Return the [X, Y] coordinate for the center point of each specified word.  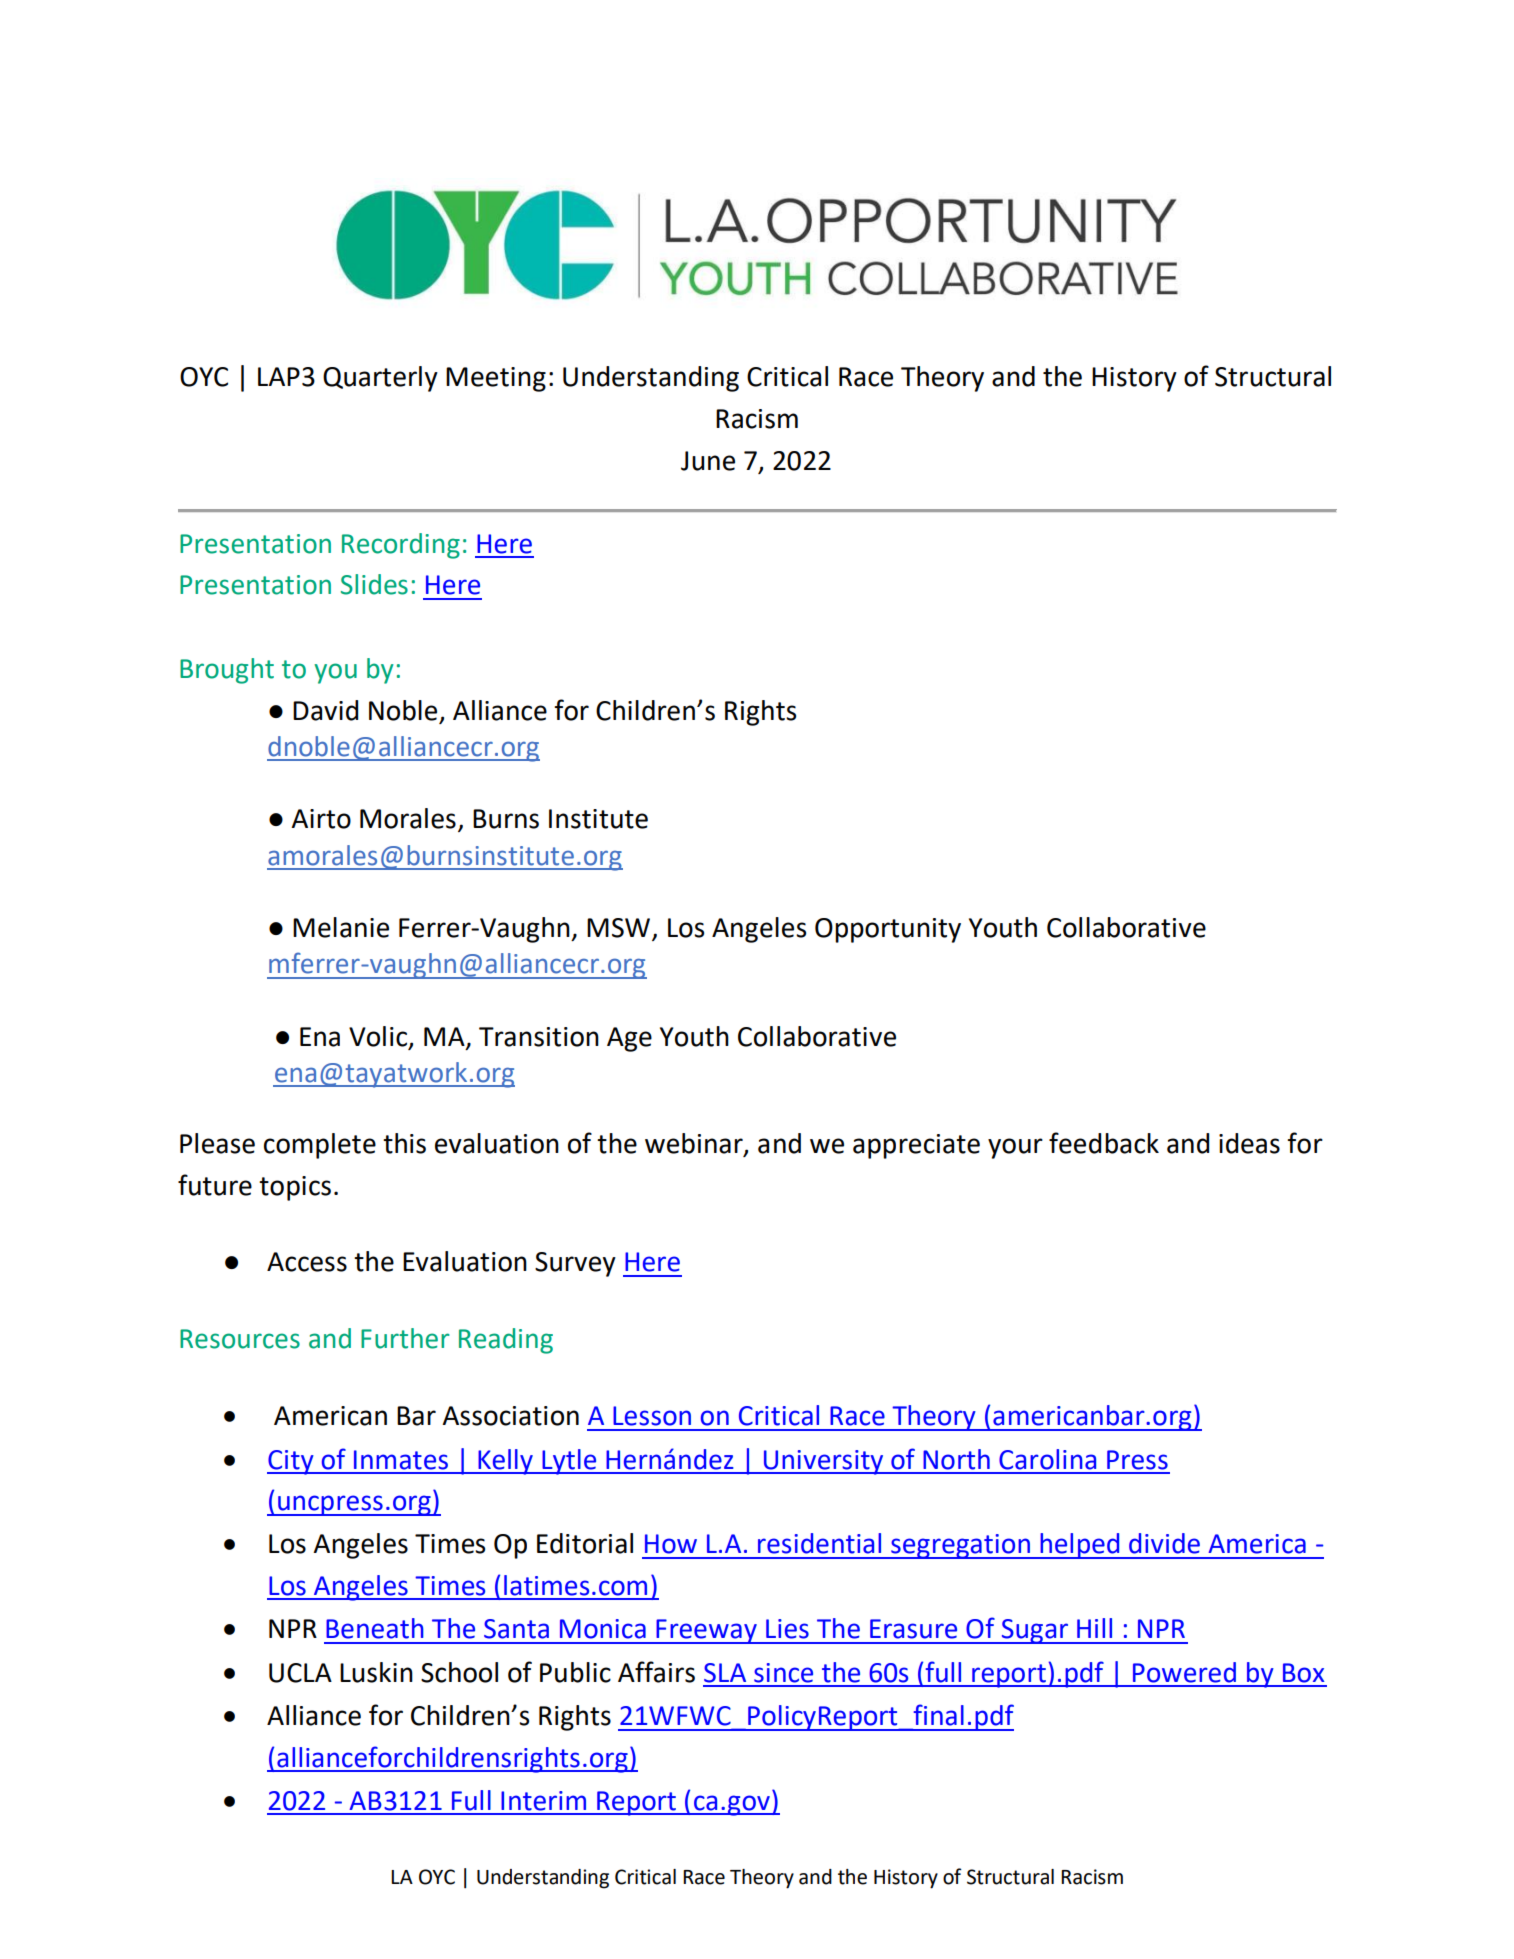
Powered [1184, 1672]
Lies [787, 1629]
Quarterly [380, 379]
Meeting [496, 379]
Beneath [375, 1628]
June [708, 461]
